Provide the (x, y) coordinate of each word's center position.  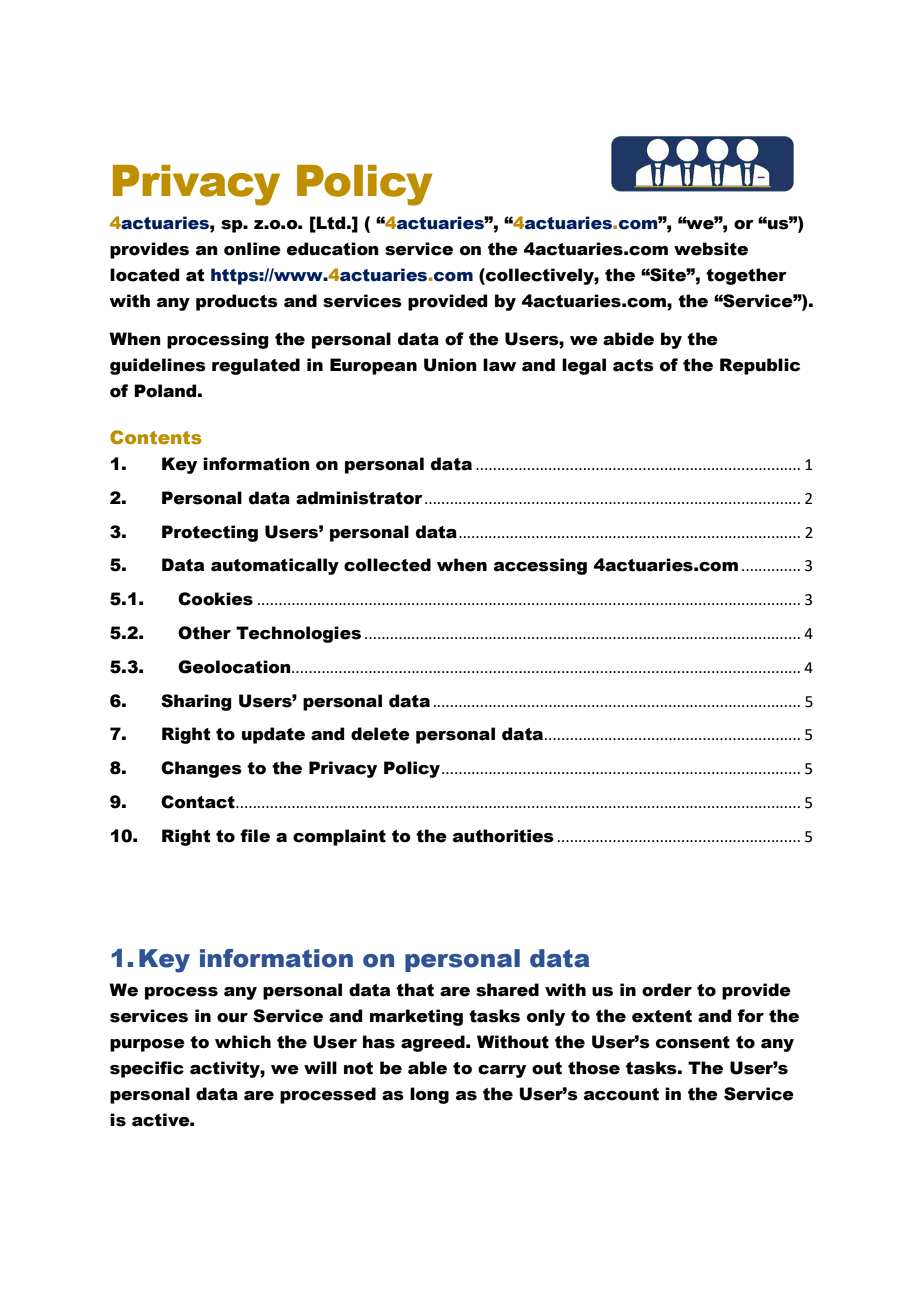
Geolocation (235, 667)
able (427, 1068)
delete (380, 734)
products (237, 302)
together (746, 276)
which (243, 1042)
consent (693, 1042)
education (333, 249)
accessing (540, 566)
